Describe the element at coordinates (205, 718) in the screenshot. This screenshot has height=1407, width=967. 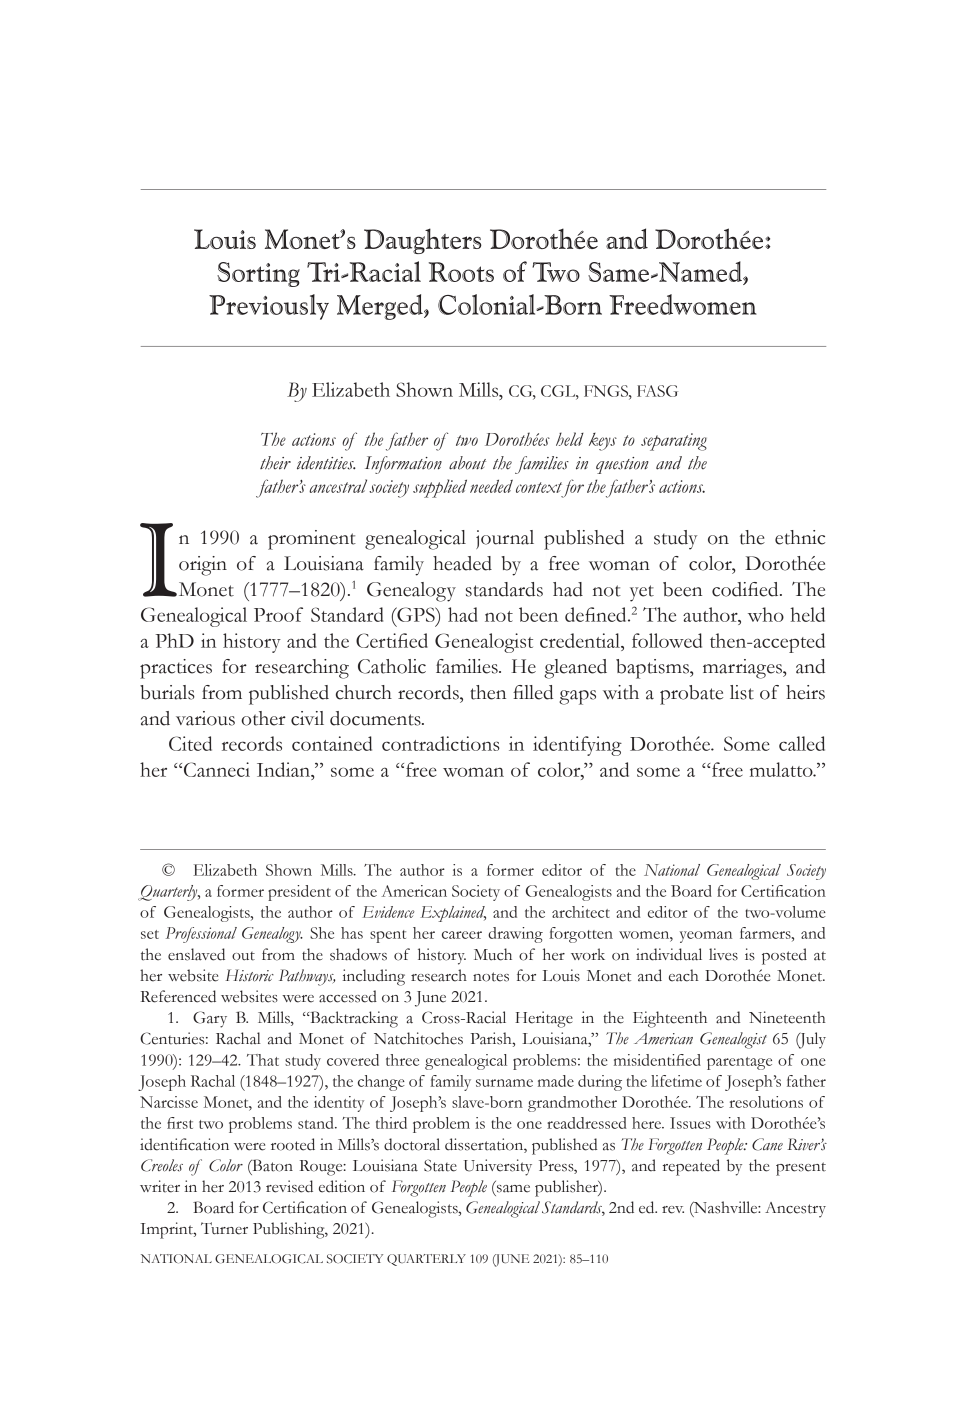
I see `various` at that location.
